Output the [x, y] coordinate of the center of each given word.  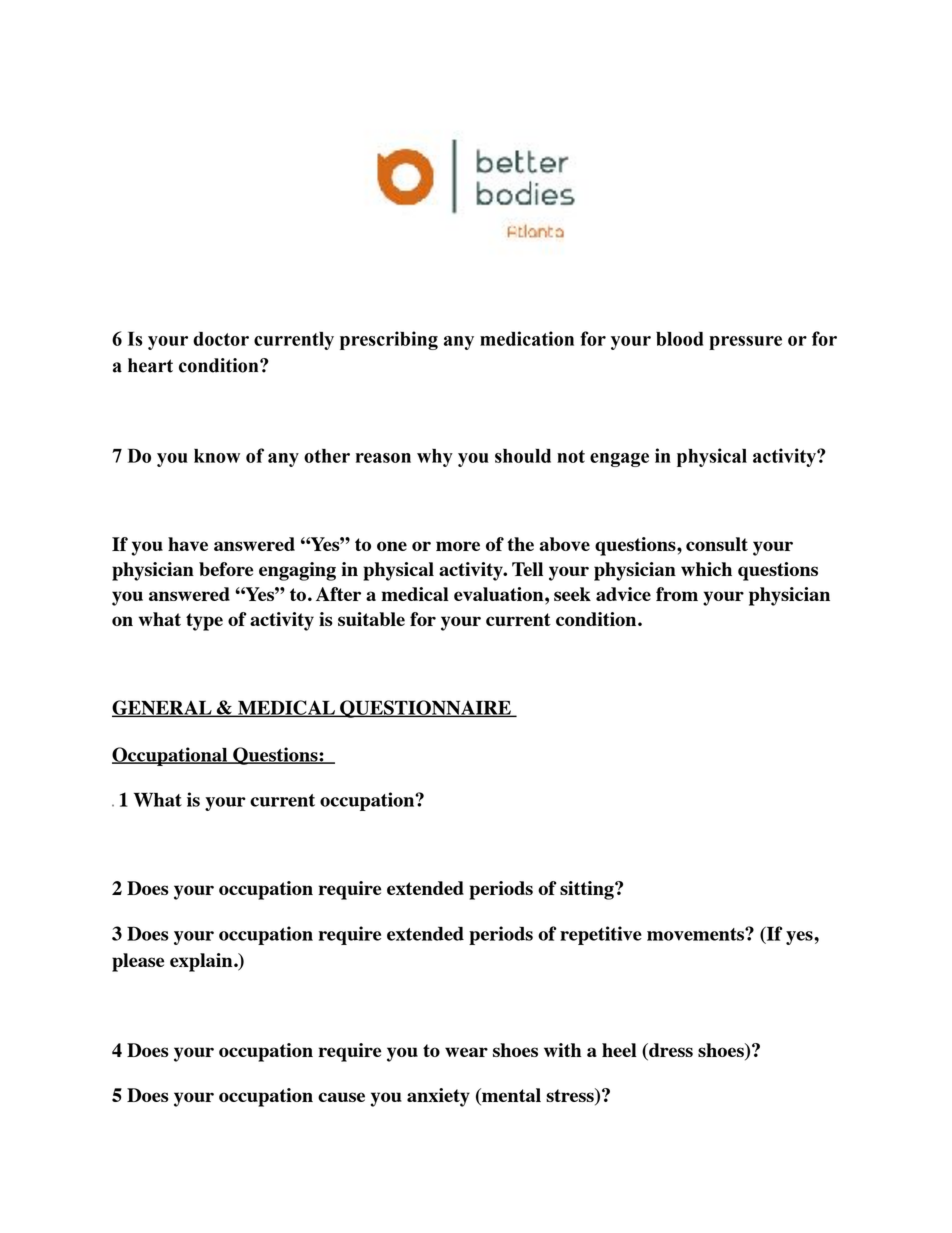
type [204, 622]
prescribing [389, 340]
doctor [221, 338]
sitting [588, 890]
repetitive [601, 935]
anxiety [438, 1097]
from [677, 594]
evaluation [500, 594]
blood [679, 339]
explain [202, 962]
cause [341, 1097]
